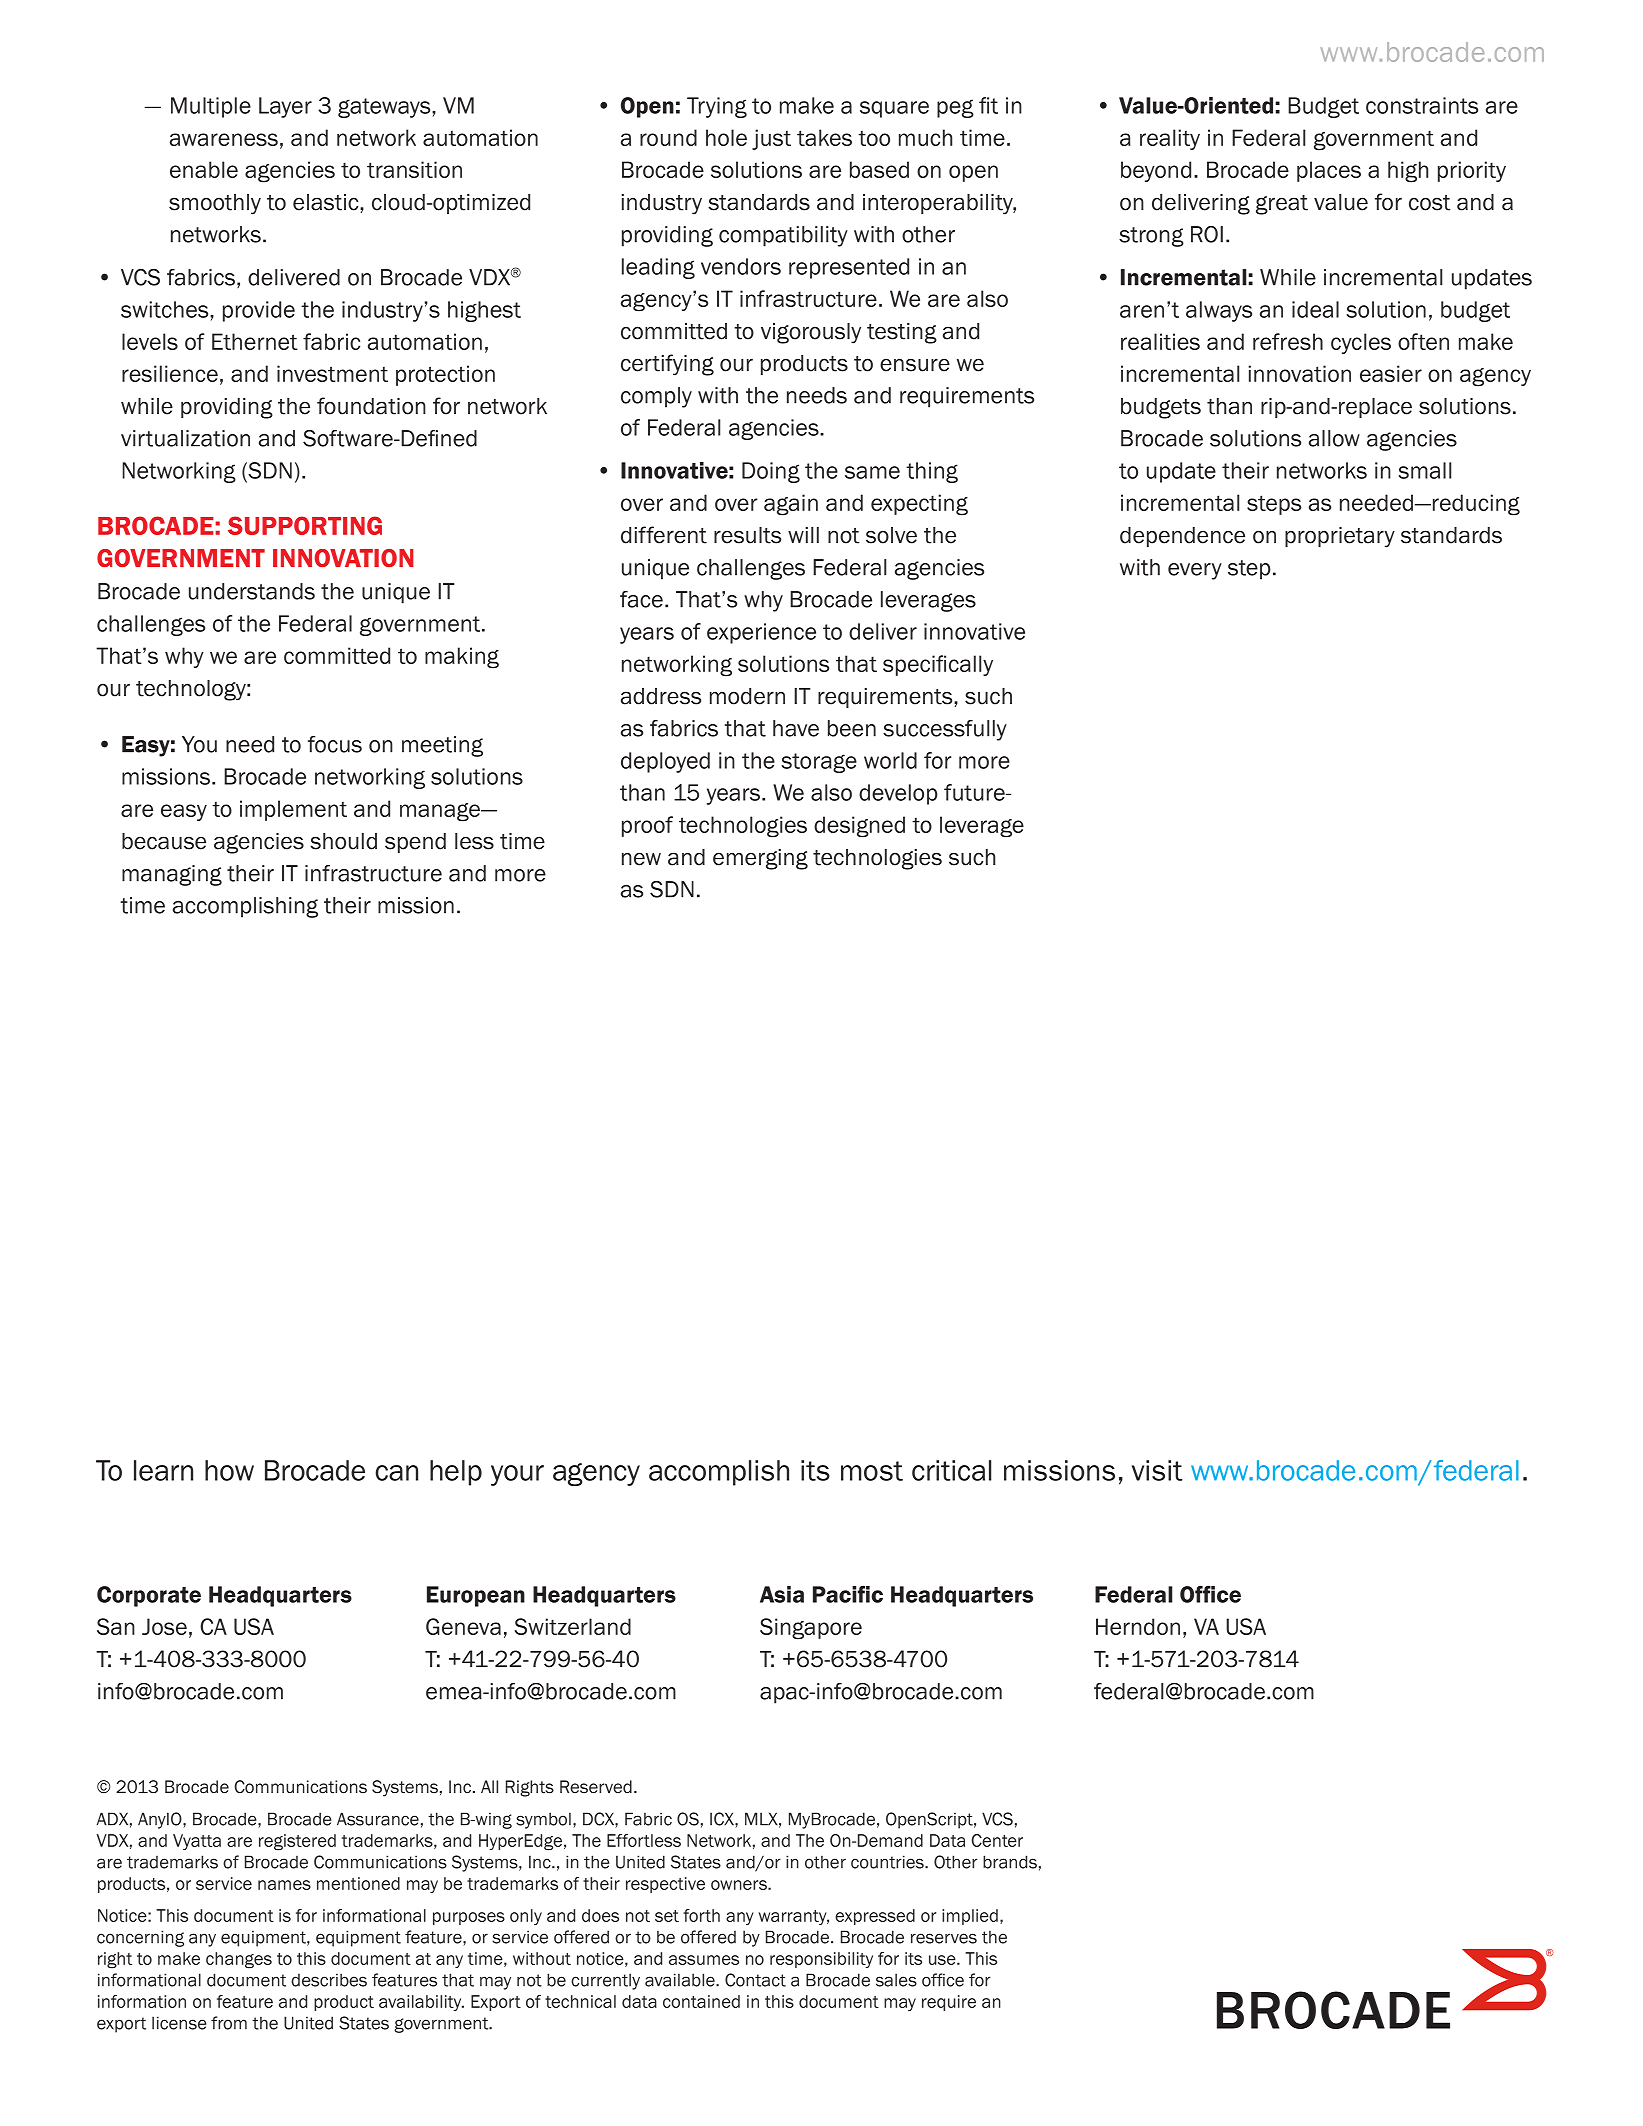 This image has height=2126, width=1643. I want to click on develop, so click(898, 794).
